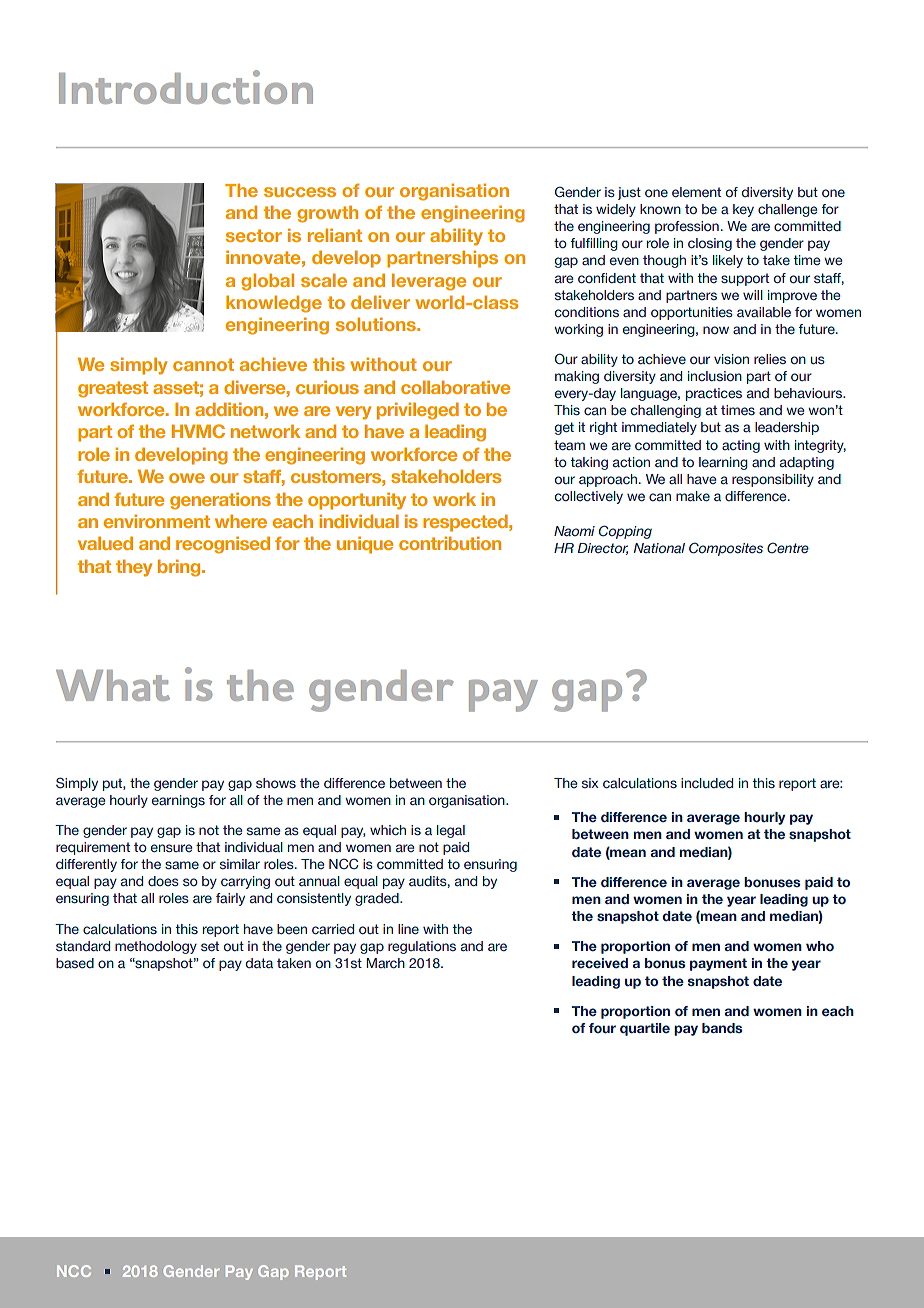 Image resolution: width=924 pixels, height=1308 pixels. I want to click on March, so click(385, 963).
